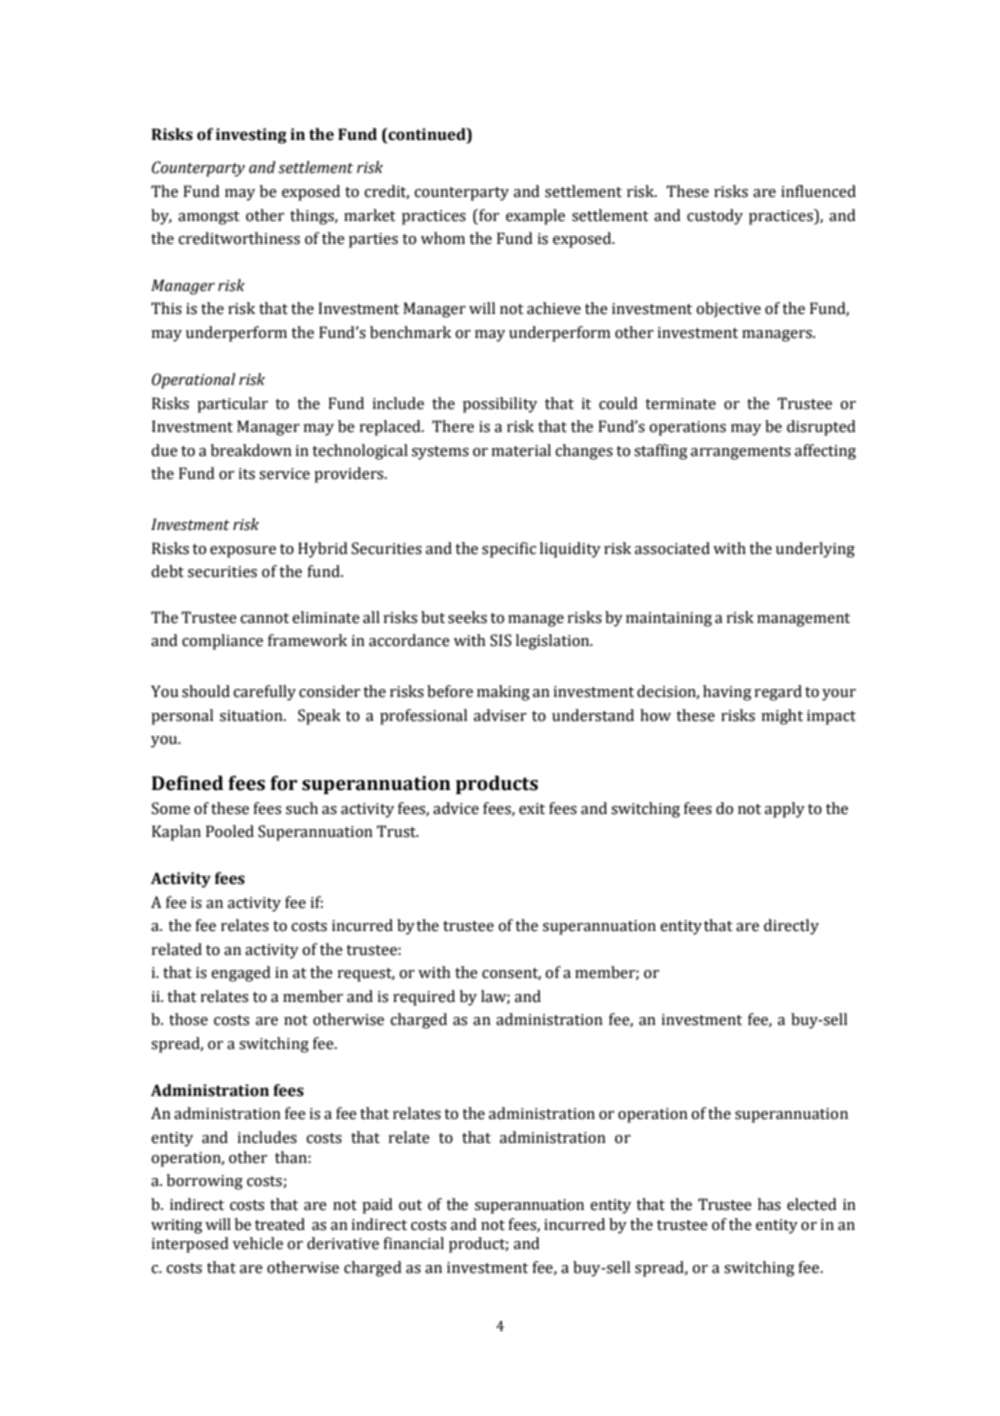 The width and height of the screenshot is (1000, 1416). What do you see at coordinates (535, 217) in the screenshot?
I see `example` at bounding box center [535, 217].
